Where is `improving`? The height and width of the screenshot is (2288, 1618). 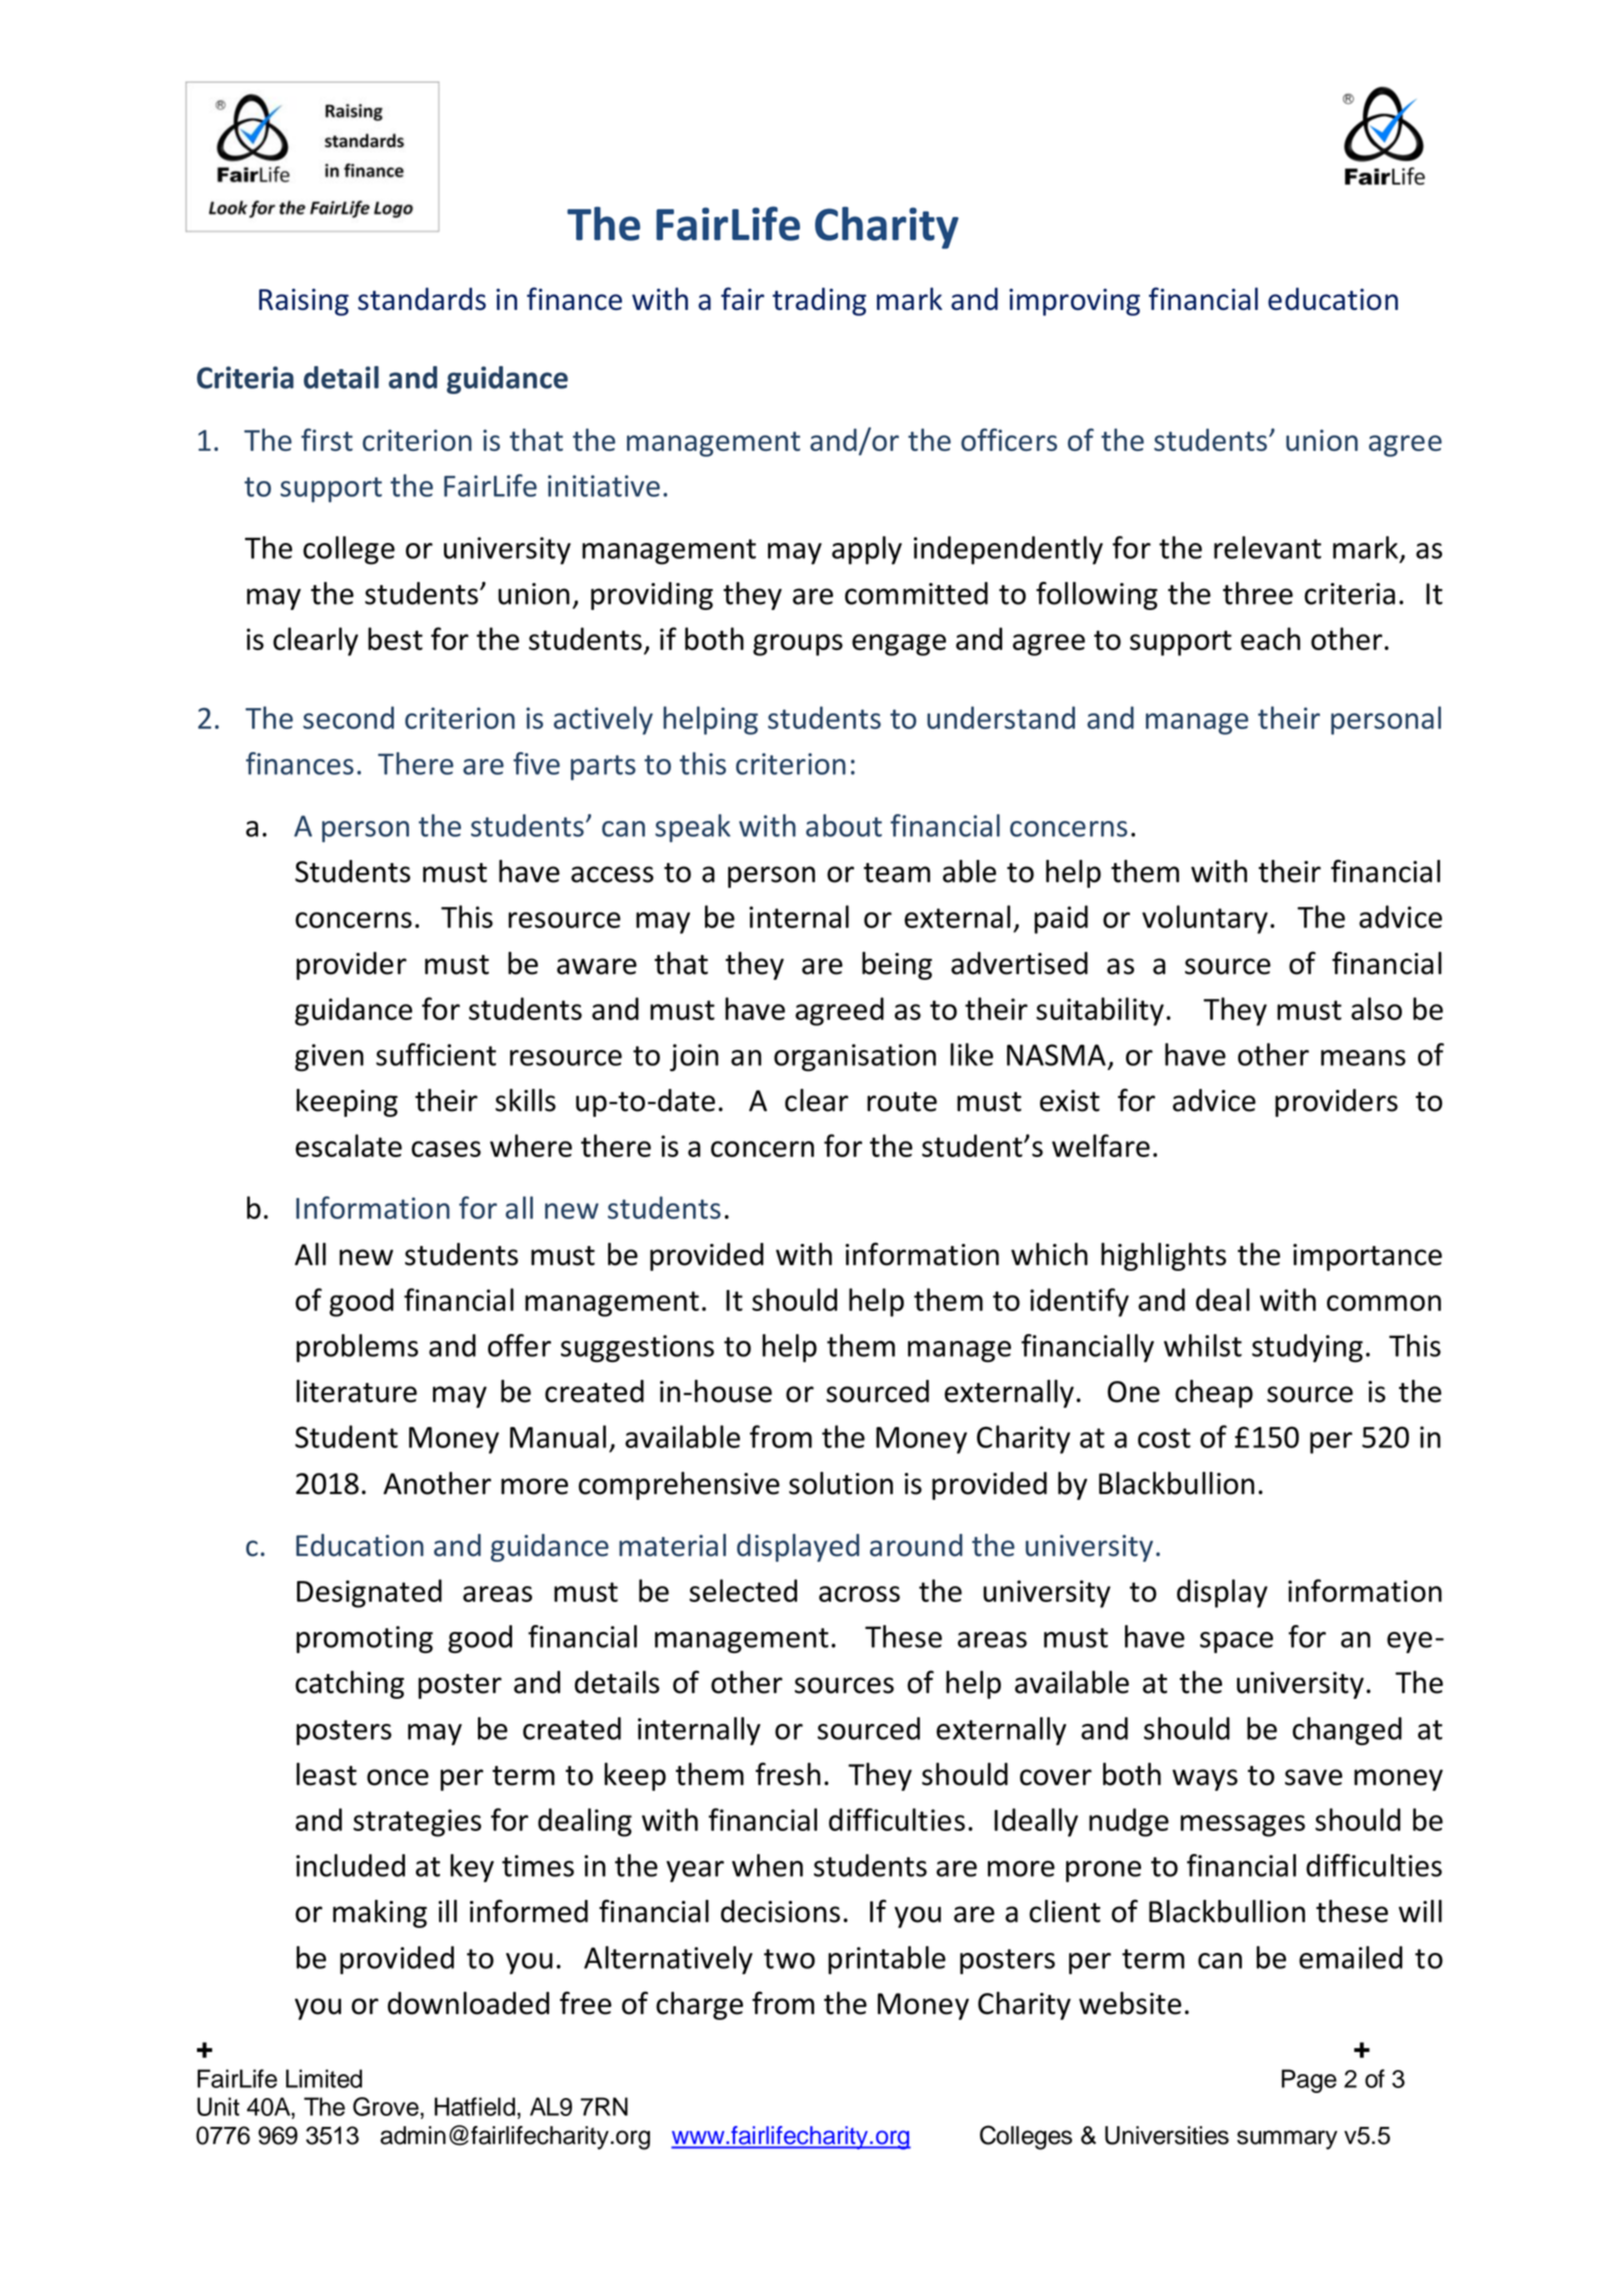 improving is located at coordinates (1074, 302).
